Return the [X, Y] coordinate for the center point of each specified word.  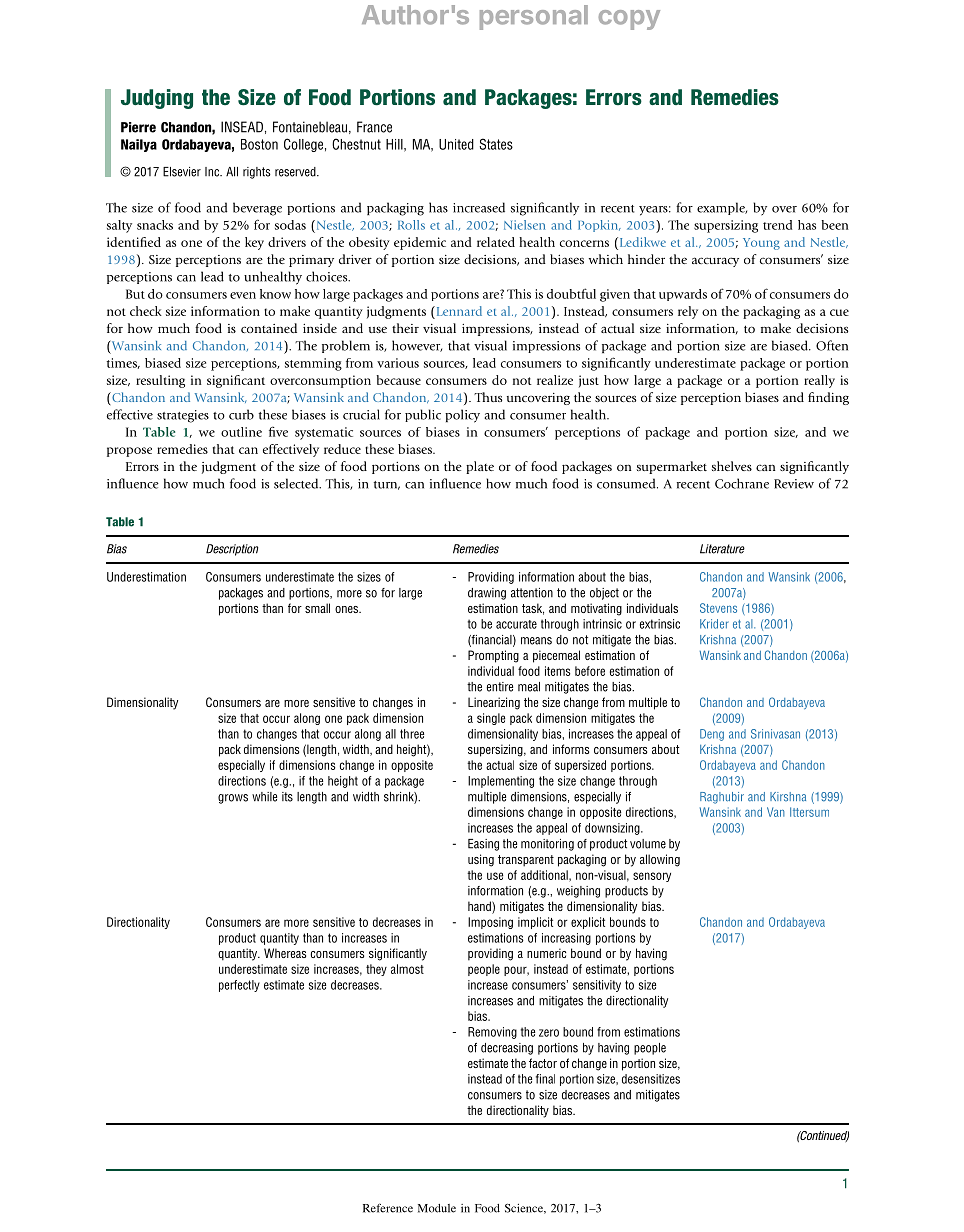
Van [776, 812]
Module [437, 1208]
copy [629, 20]
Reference [388, 1208]
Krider [714, 624]
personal [534, 17]
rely [688, 312]
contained [269, 328]
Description [232, 550]
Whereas [285, 953]
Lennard [458, 311]
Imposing [490, 923]
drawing [487, 594]
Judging [157, 99]
